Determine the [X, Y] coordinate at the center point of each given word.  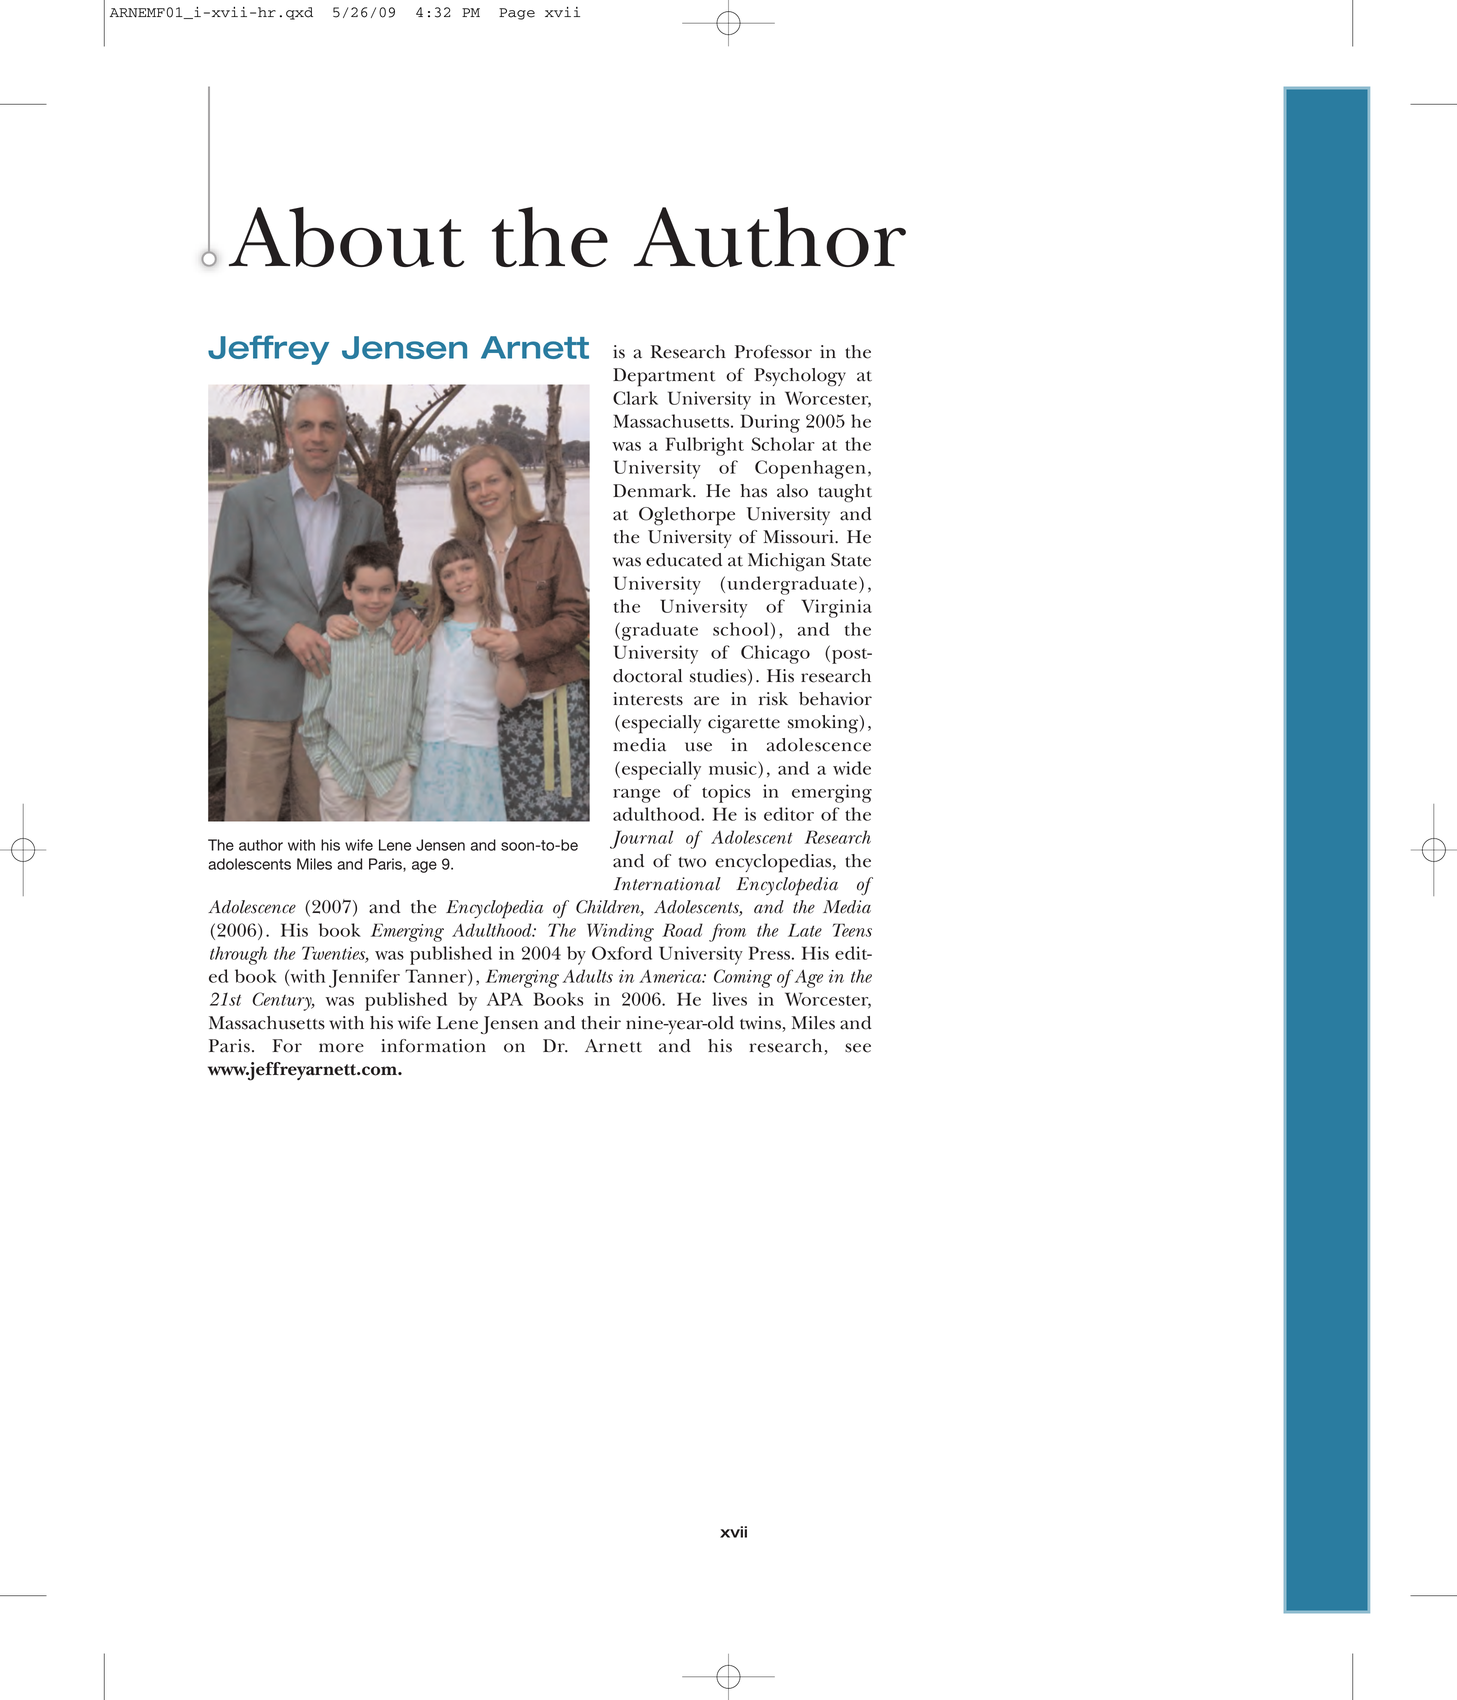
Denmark [653, 491]
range [636, 796]
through [238, 955]
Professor [773, 352]
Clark [635, 398]
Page [517, 14]
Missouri [799, 537]
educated [684, 560]
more [341, 1048]
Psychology [800, 377]
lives [730, 999]
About [346, 237]
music [734, 768]
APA [505, 999]
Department [664, 377]
